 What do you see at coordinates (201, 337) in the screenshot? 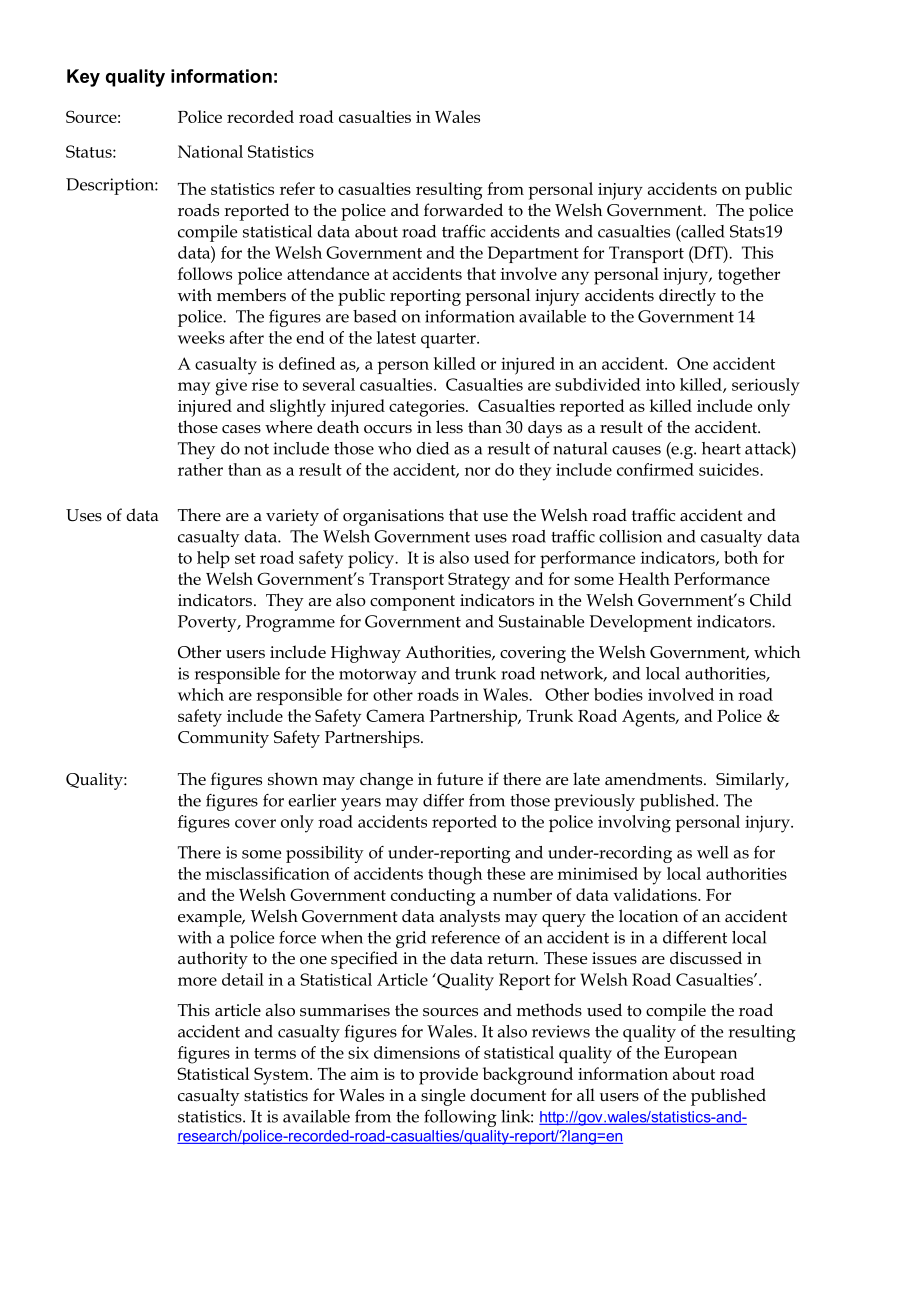
I see `weeks` at bounding box center [201, 337].
